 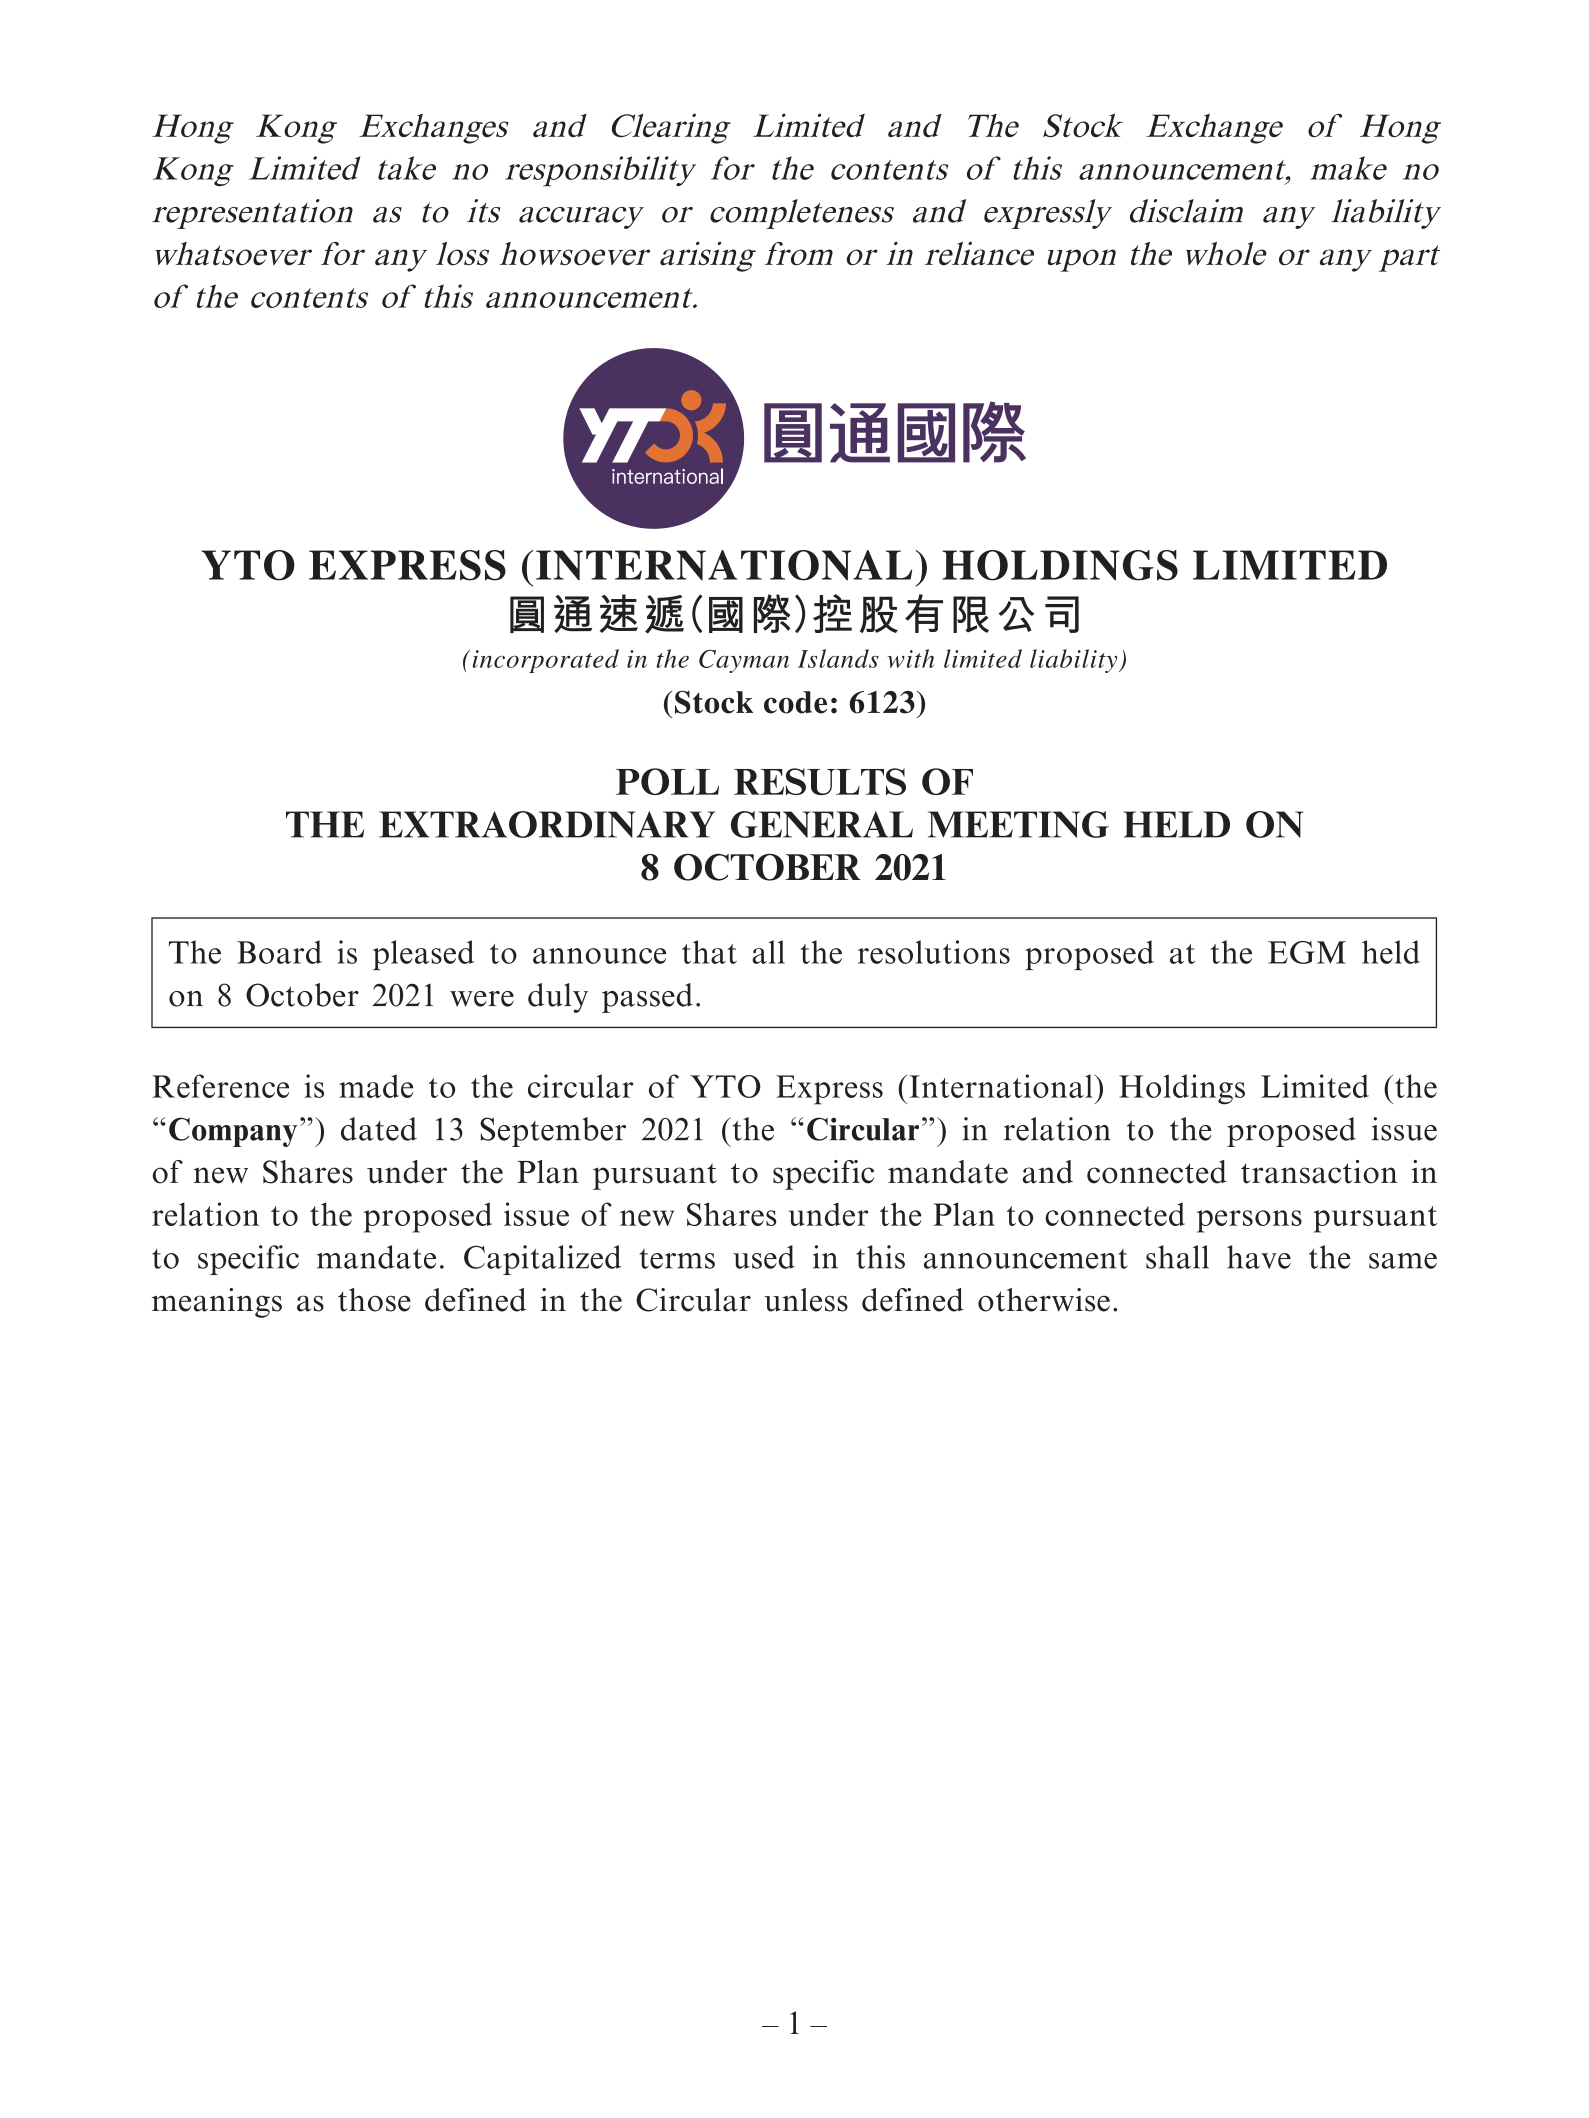 What do you see at coordinates (547, 824) in the document?
I see `EXTRAORDINARY` at bounding box center [547, 824].
